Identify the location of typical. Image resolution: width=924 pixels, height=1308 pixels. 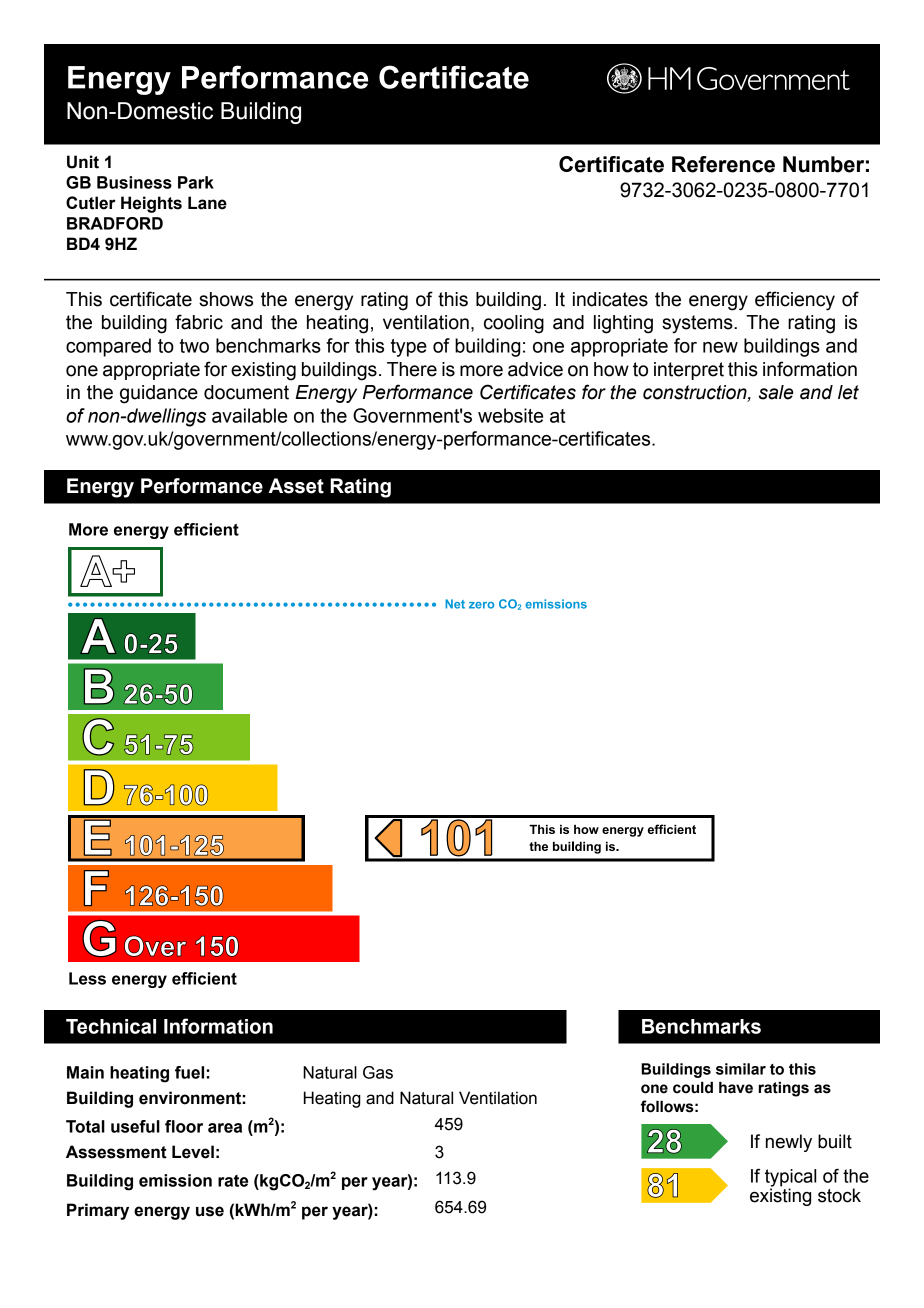
(790, 1179).
